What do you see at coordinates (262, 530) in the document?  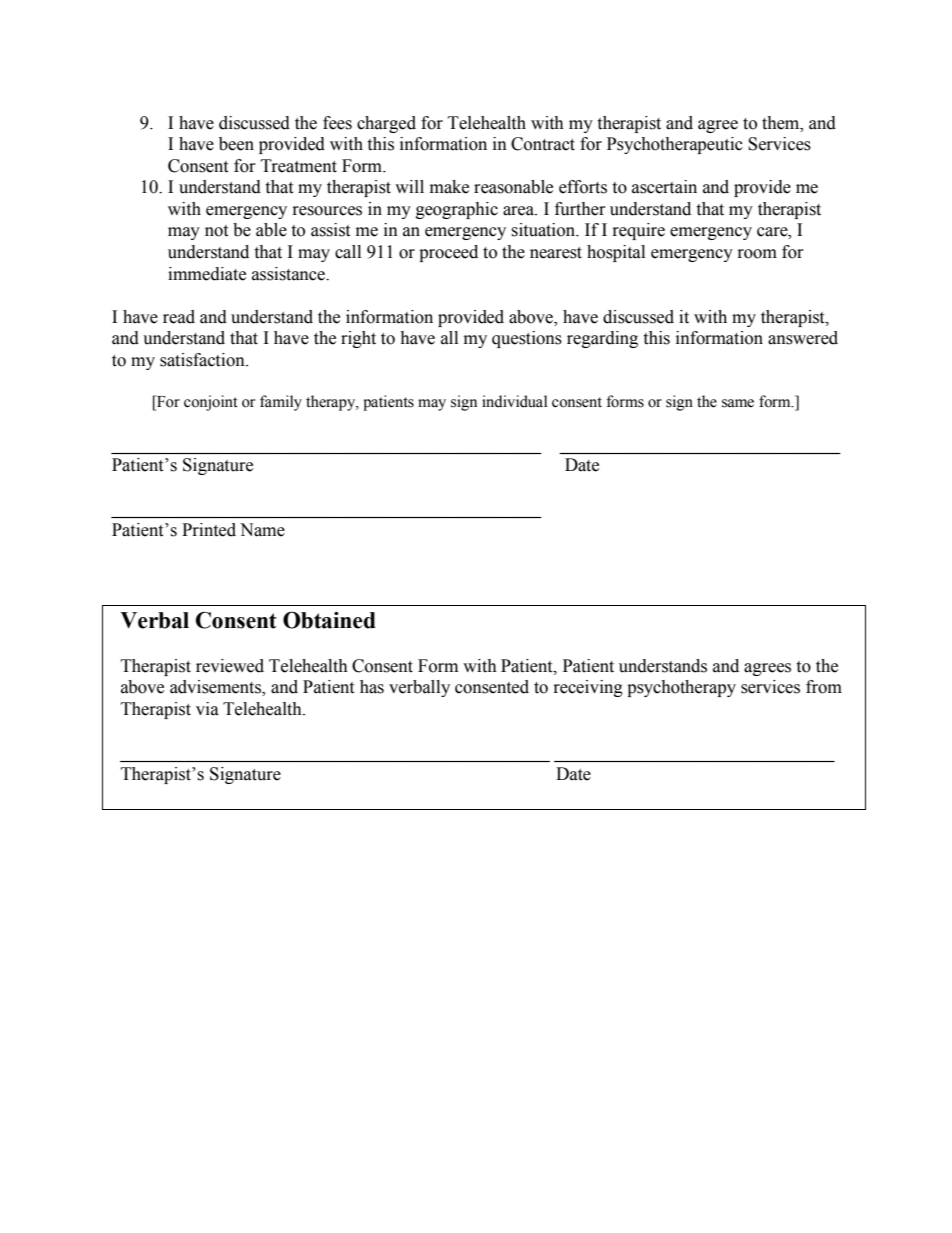 I see `Name` at bounding box center [262, 530].
